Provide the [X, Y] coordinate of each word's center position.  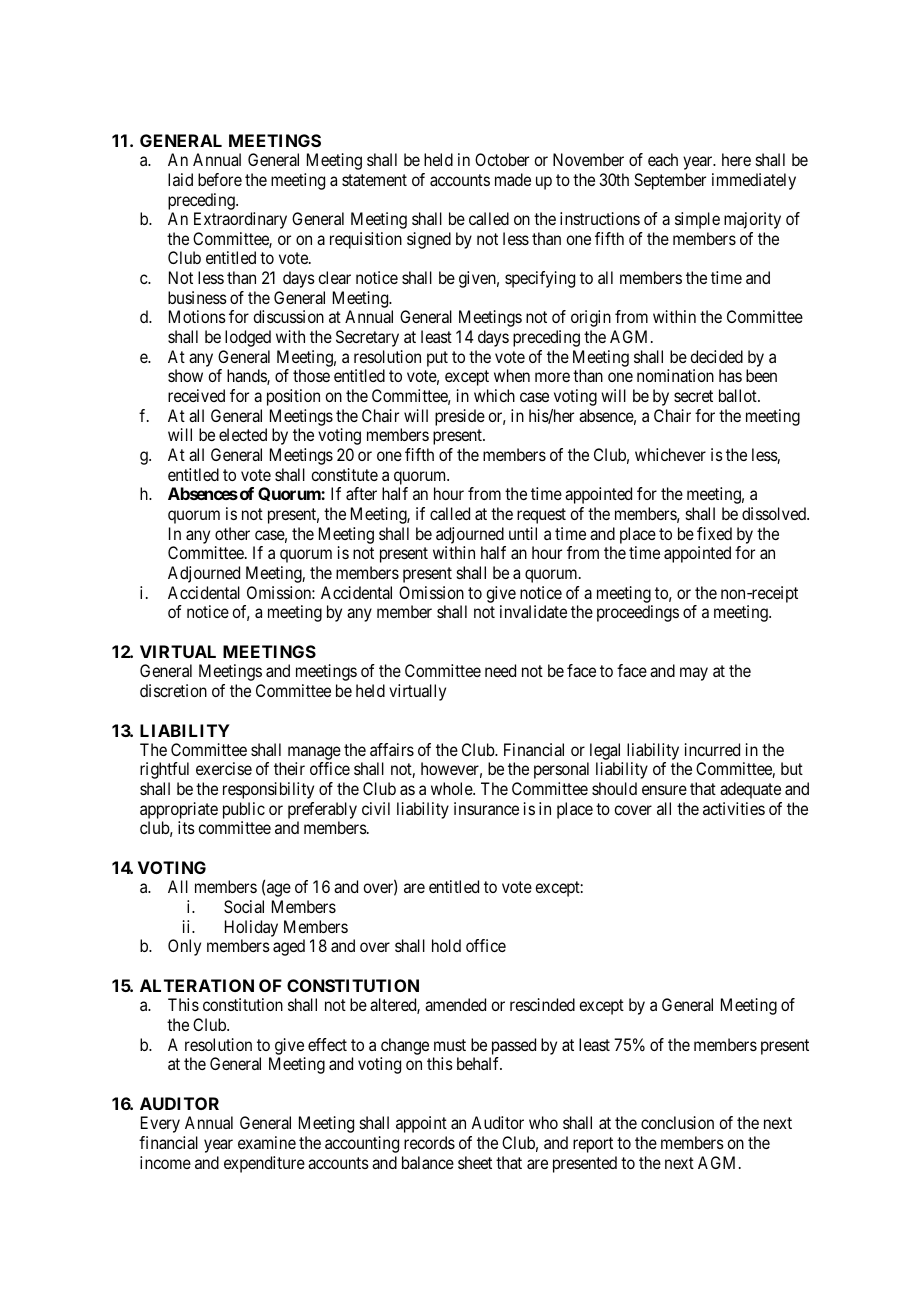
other [232, 533]
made [513, 179]
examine [267, 1142]
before [220, 179]
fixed [714, 533]
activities [734, 808]
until [523, 533]
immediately [754, 181]
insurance [486, 808]
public [244, 810]
